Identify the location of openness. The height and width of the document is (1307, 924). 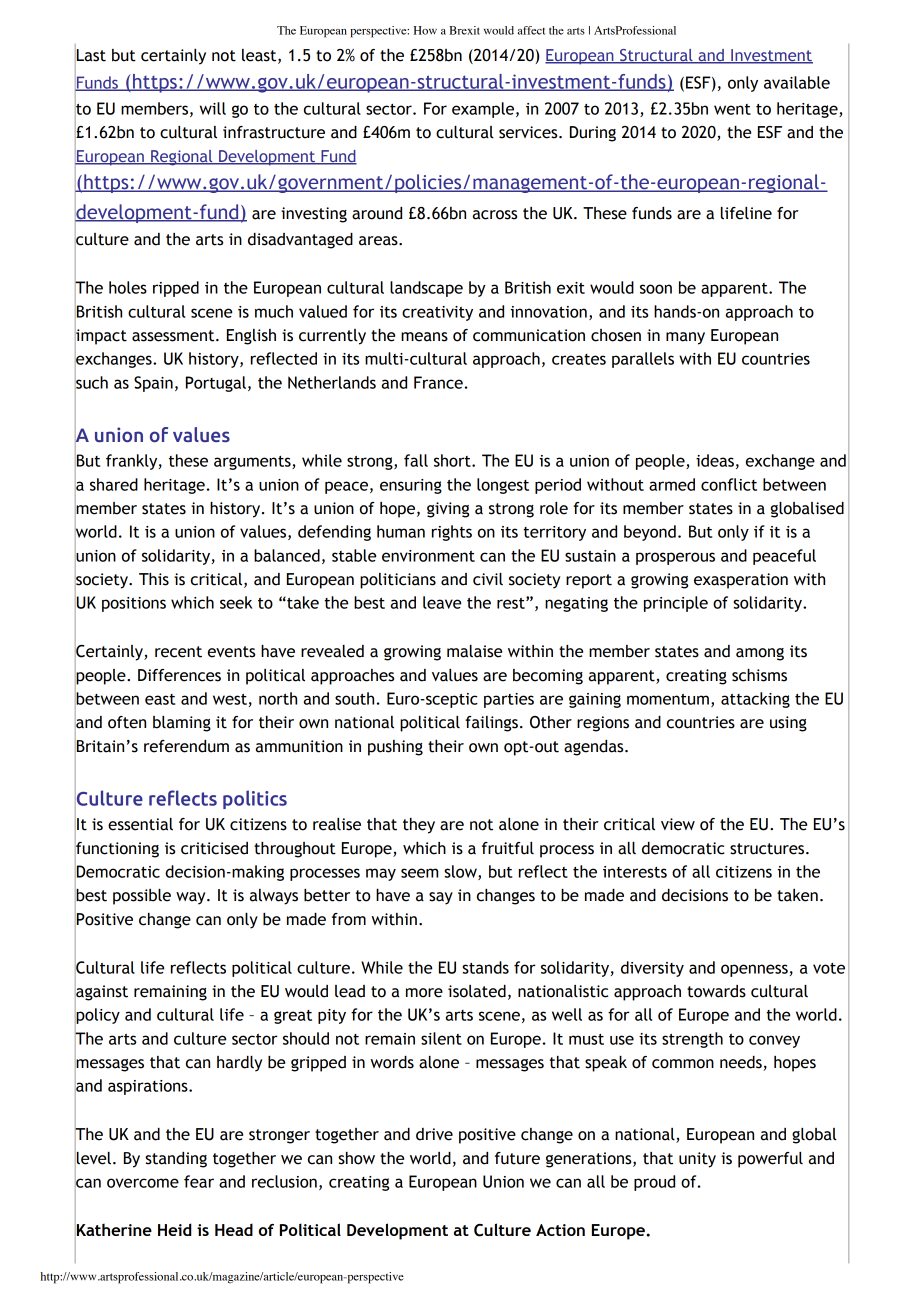
(754, 970).
